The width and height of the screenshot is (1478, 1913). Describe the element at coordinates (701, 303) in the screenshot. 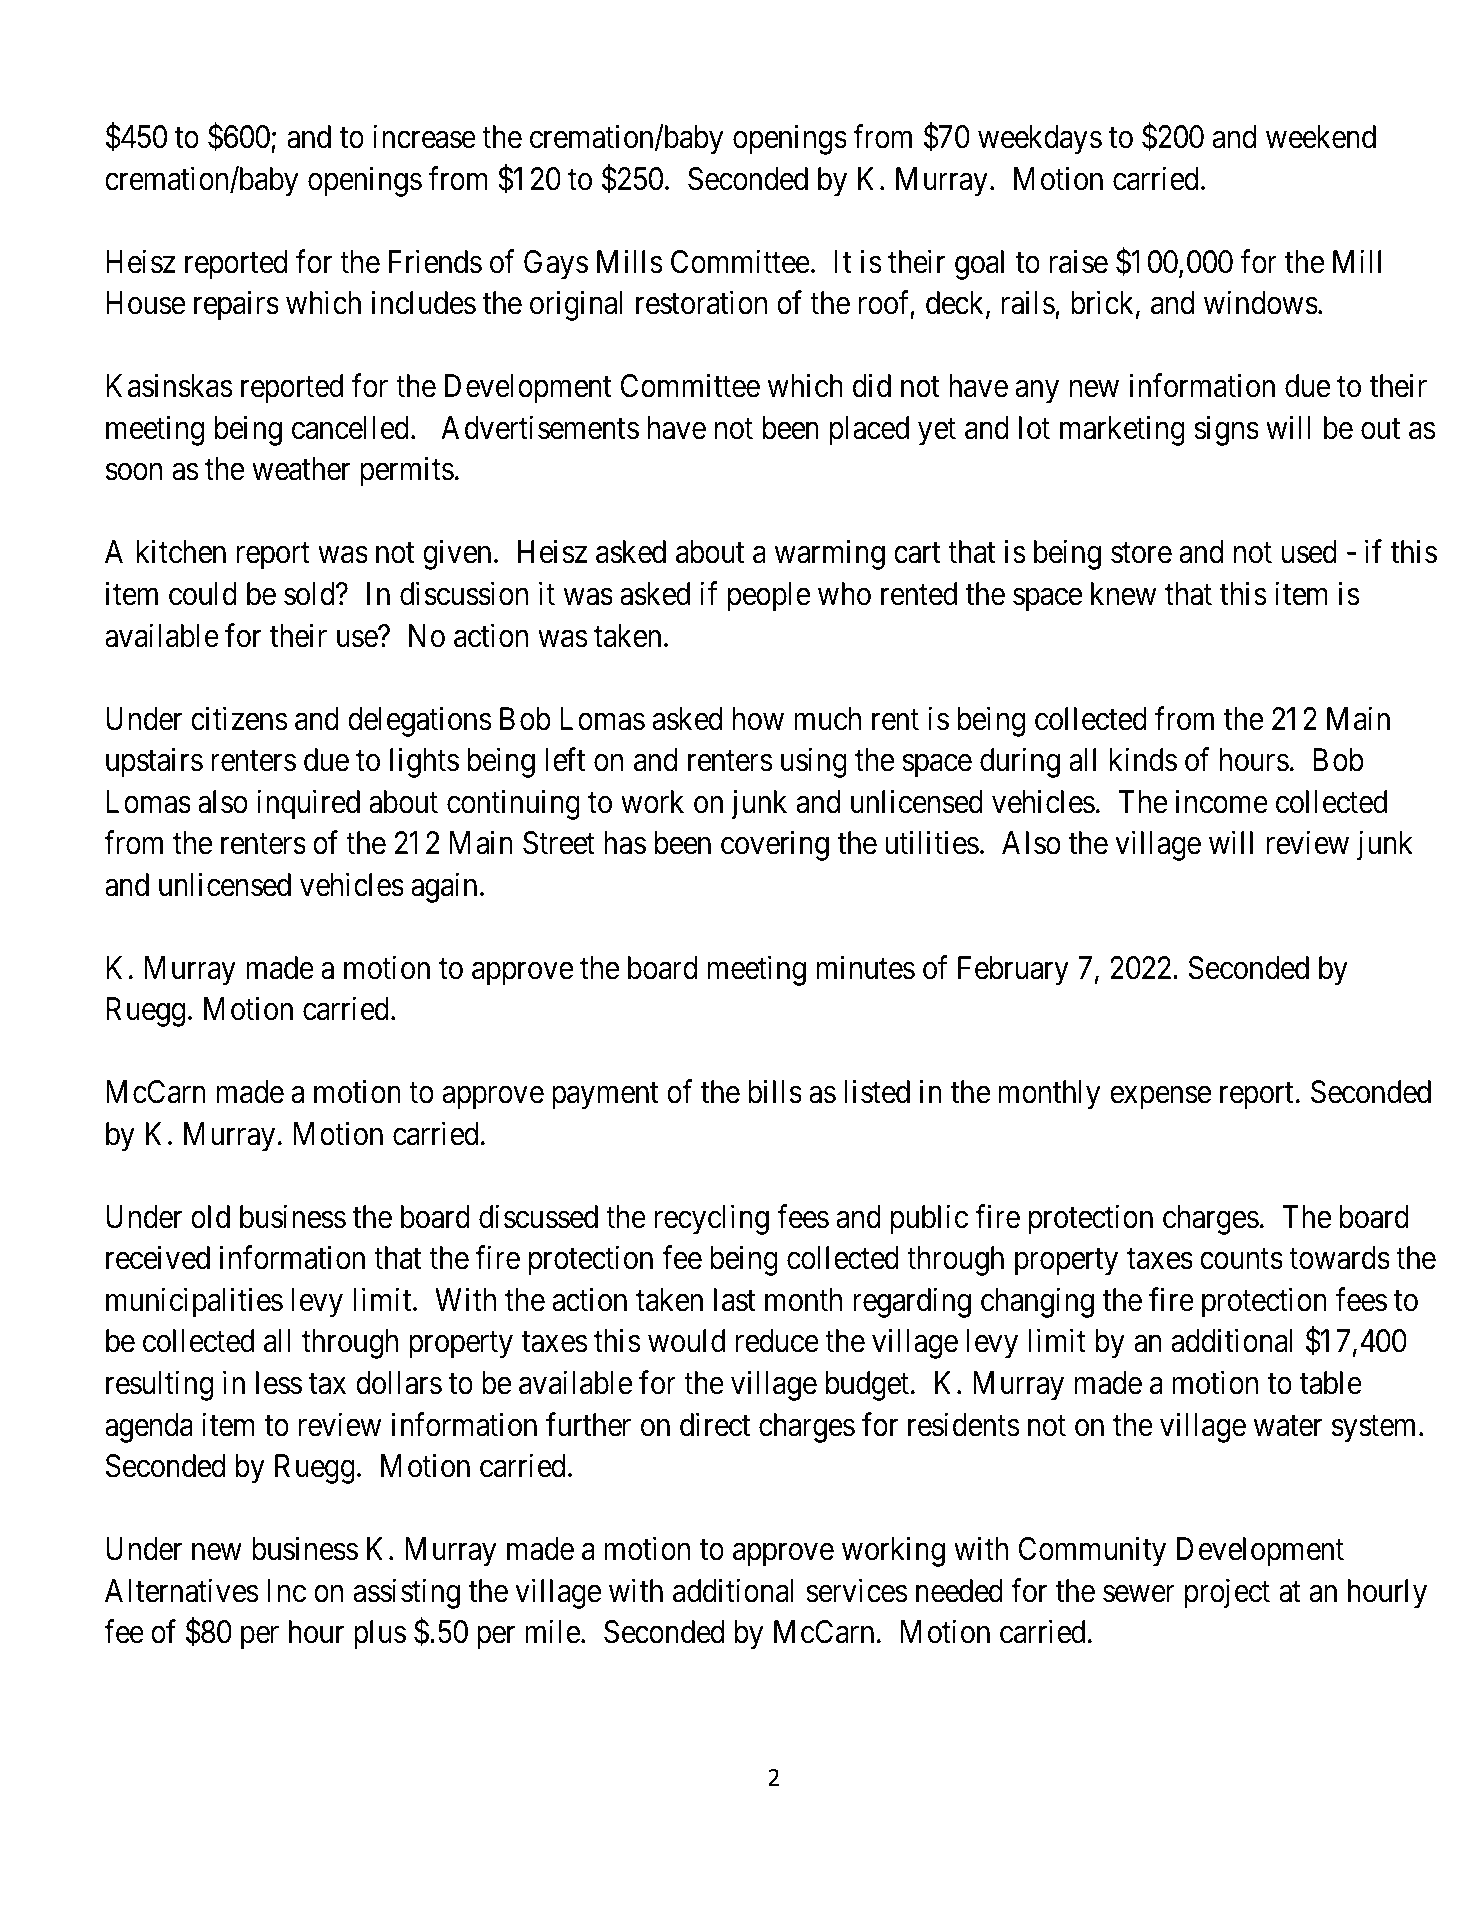

I see `restoration` at that location.
